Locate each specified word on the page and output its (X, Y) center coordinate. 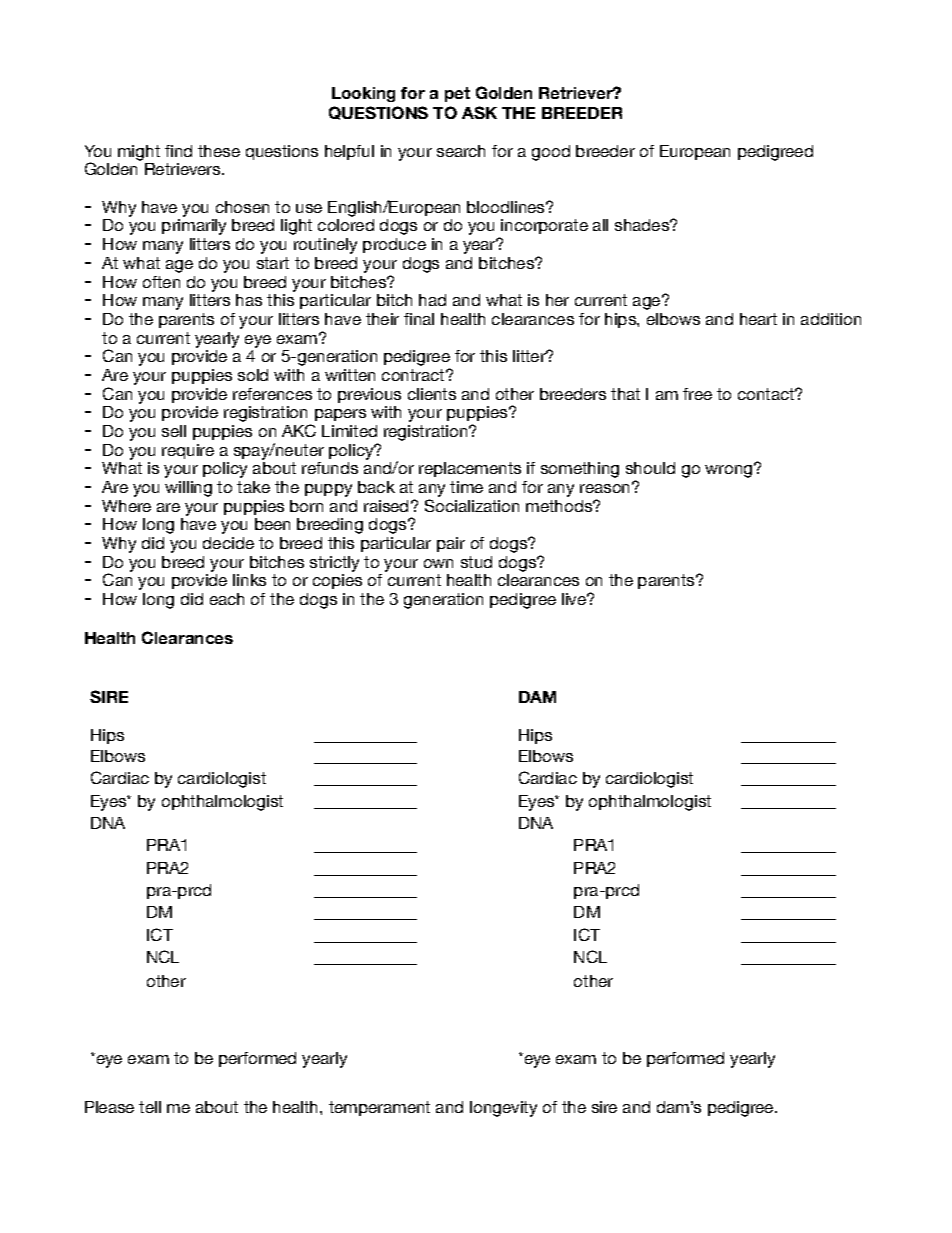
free (697, 394)
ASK (479, 112)
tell (150, 1107)
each (227, 599)
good (551, 153)
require (188, 451)
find (178, 151)
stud (476, 562)
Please (109, 1107)
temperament (379, 1108)
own (438, 563)
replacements (470, 469)
